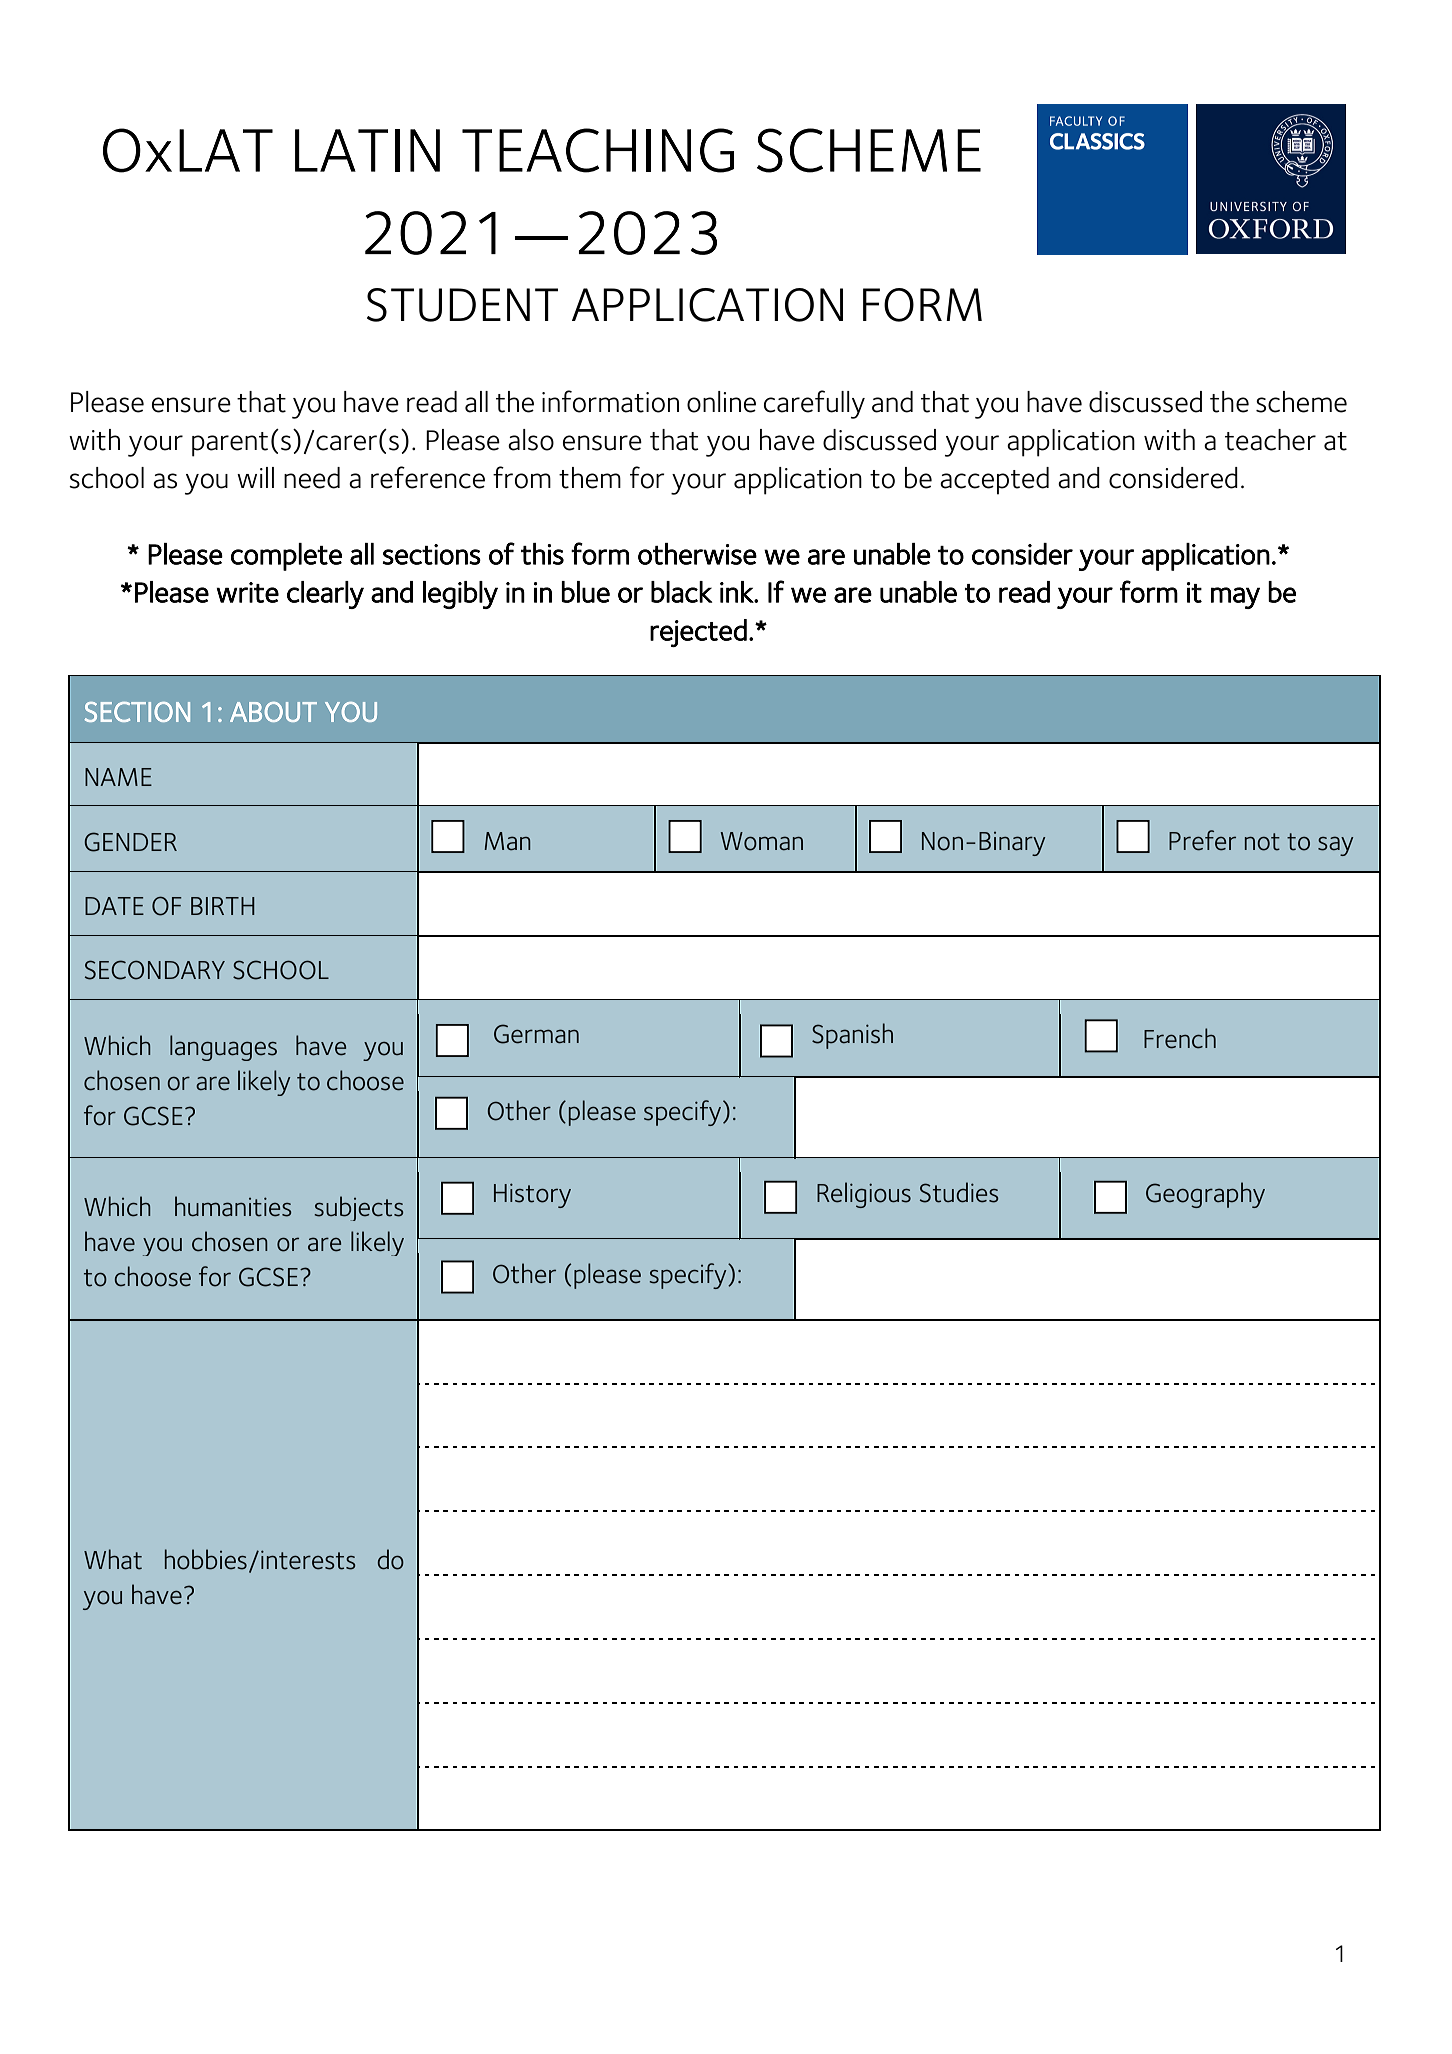 The image size is (1452, 2054). I want to click on Prefer, so click(1202, 840).
